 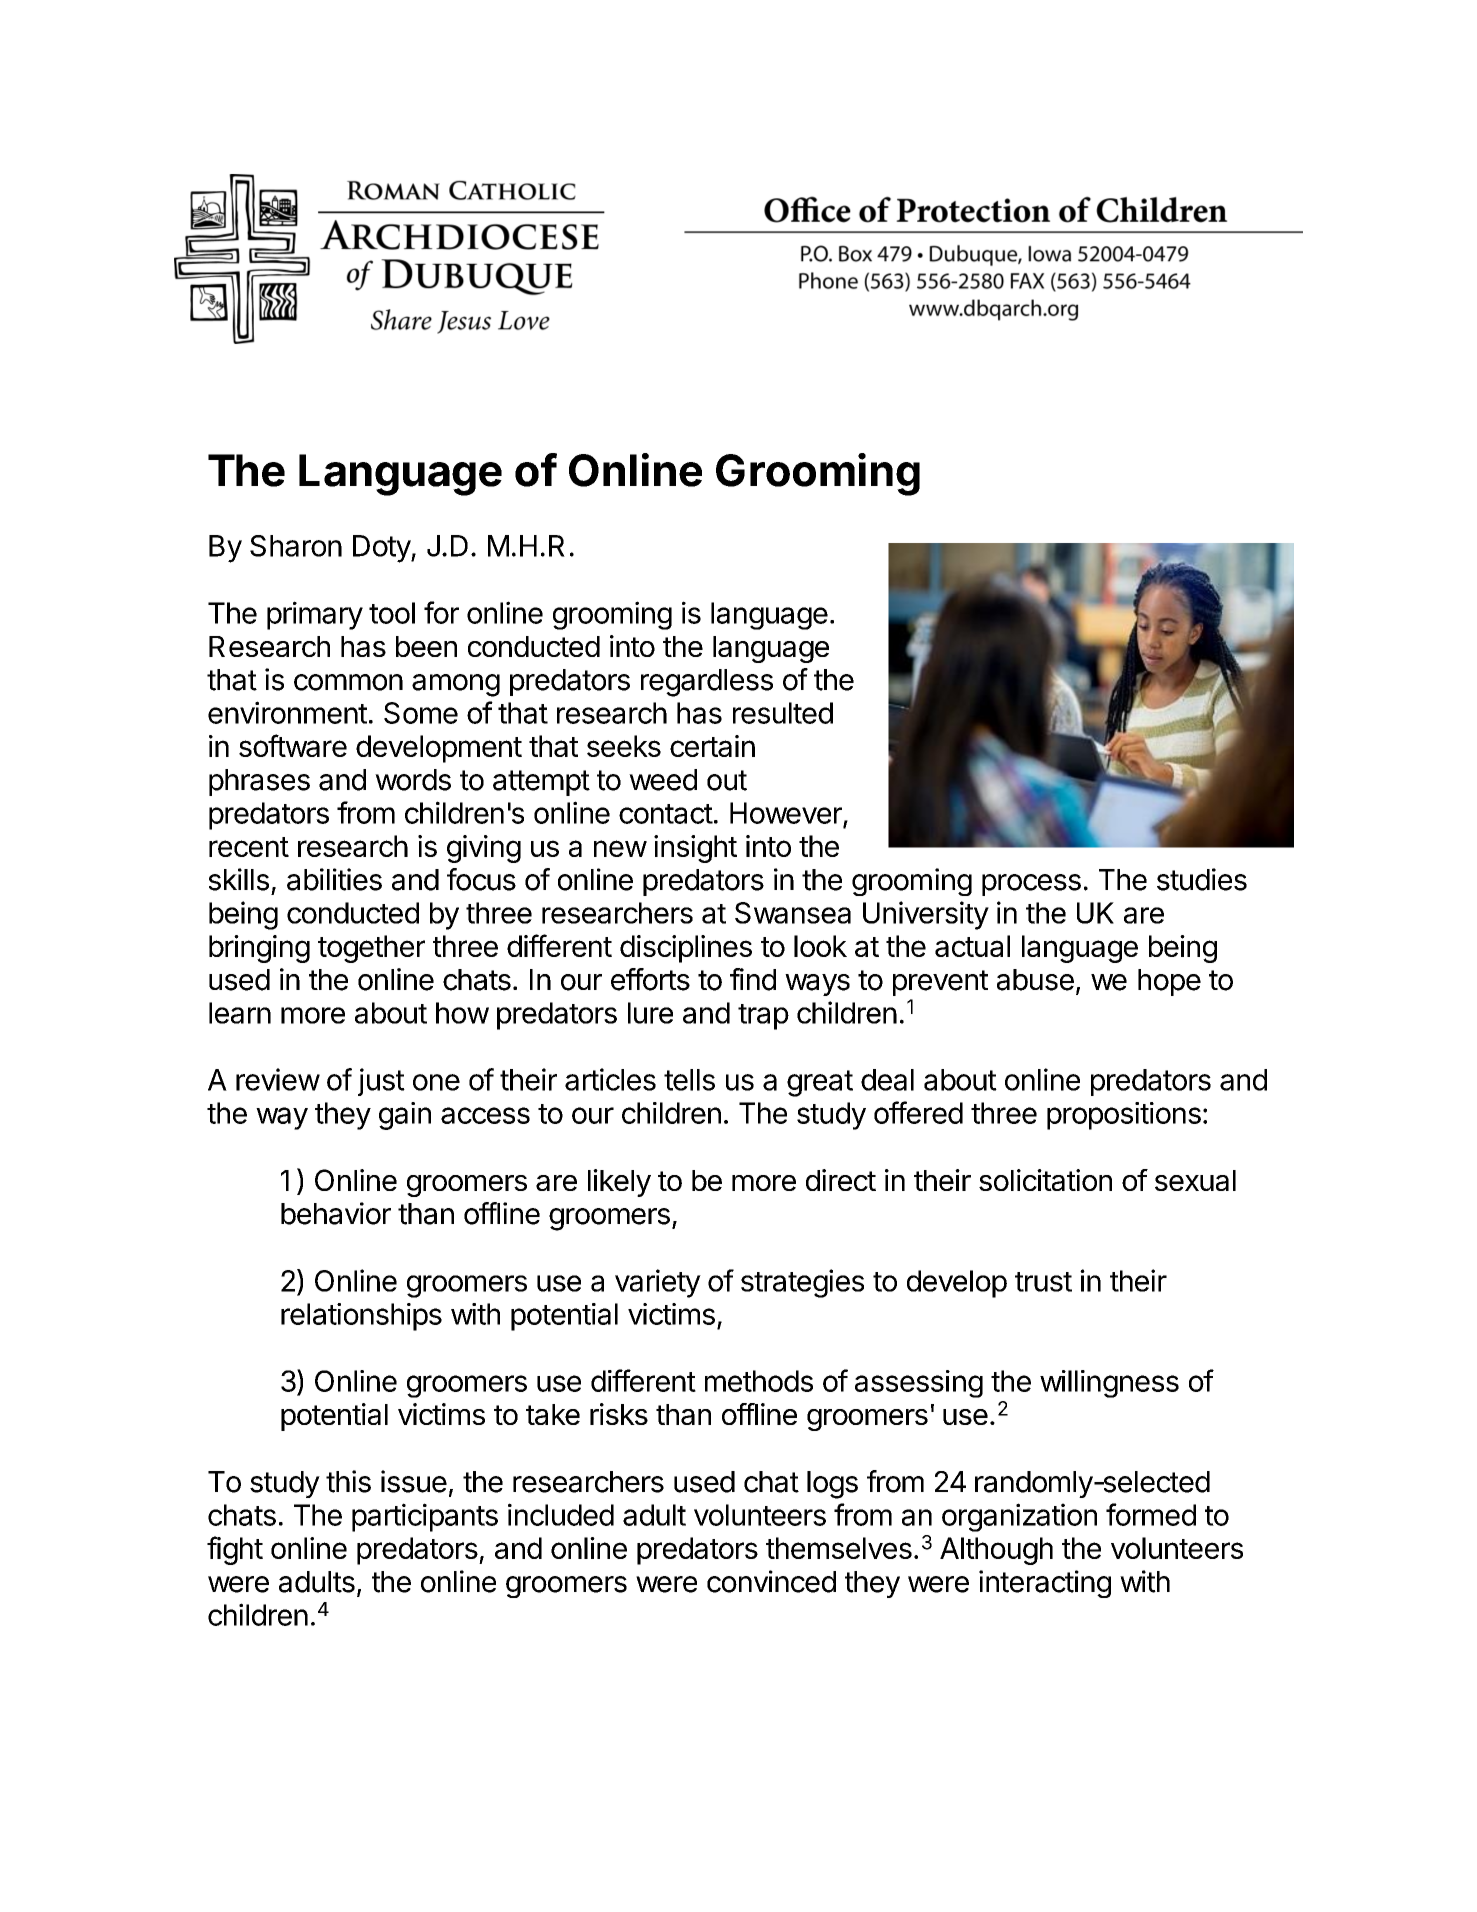 What do you see at coordinates (1045, 1584) in the screenshot?
I see `interacting` at bounding box center [1045, 1584].
